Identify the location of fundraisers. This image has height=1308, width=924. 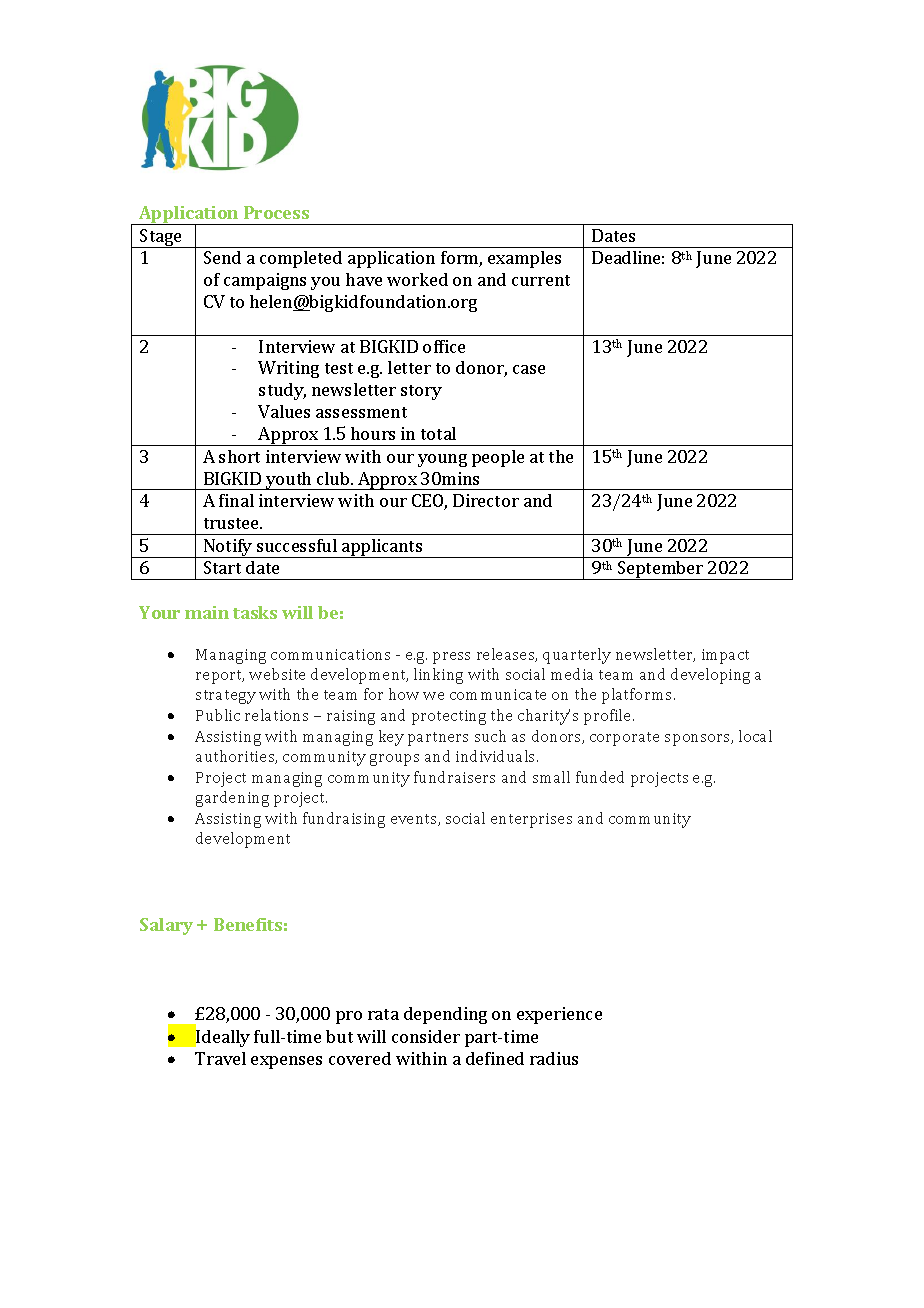
(454, 777).
